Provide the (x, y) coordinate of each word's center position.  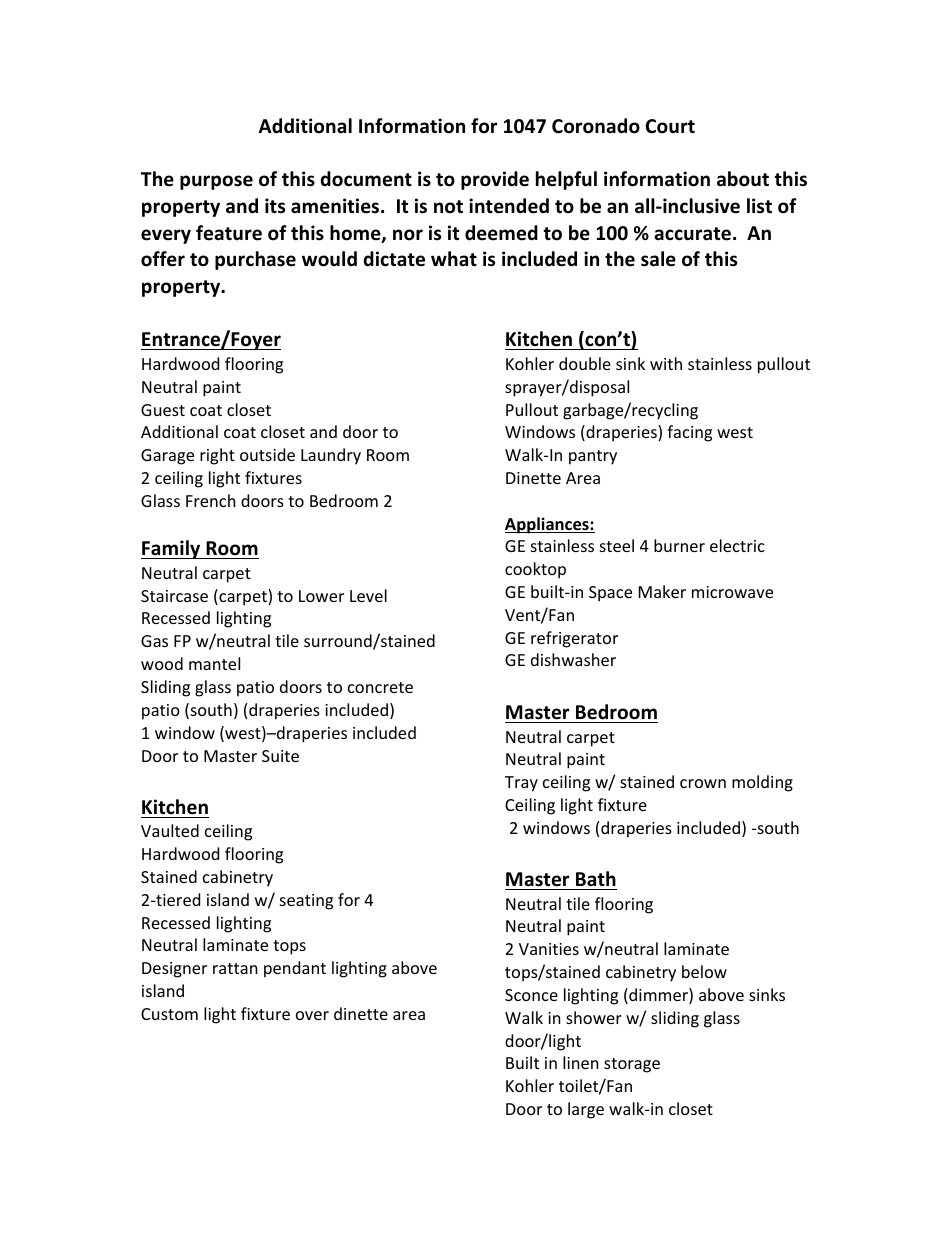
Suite (280, 756)
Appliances (548, 525)
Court (670, 126)
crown (703, 783)
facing (689, 433)
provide (495, 180)
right (217, 456)
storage (632, 1065)
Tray (521, 784)
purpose (216, 182)
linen (581, 1062)
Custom (169, 1014)
